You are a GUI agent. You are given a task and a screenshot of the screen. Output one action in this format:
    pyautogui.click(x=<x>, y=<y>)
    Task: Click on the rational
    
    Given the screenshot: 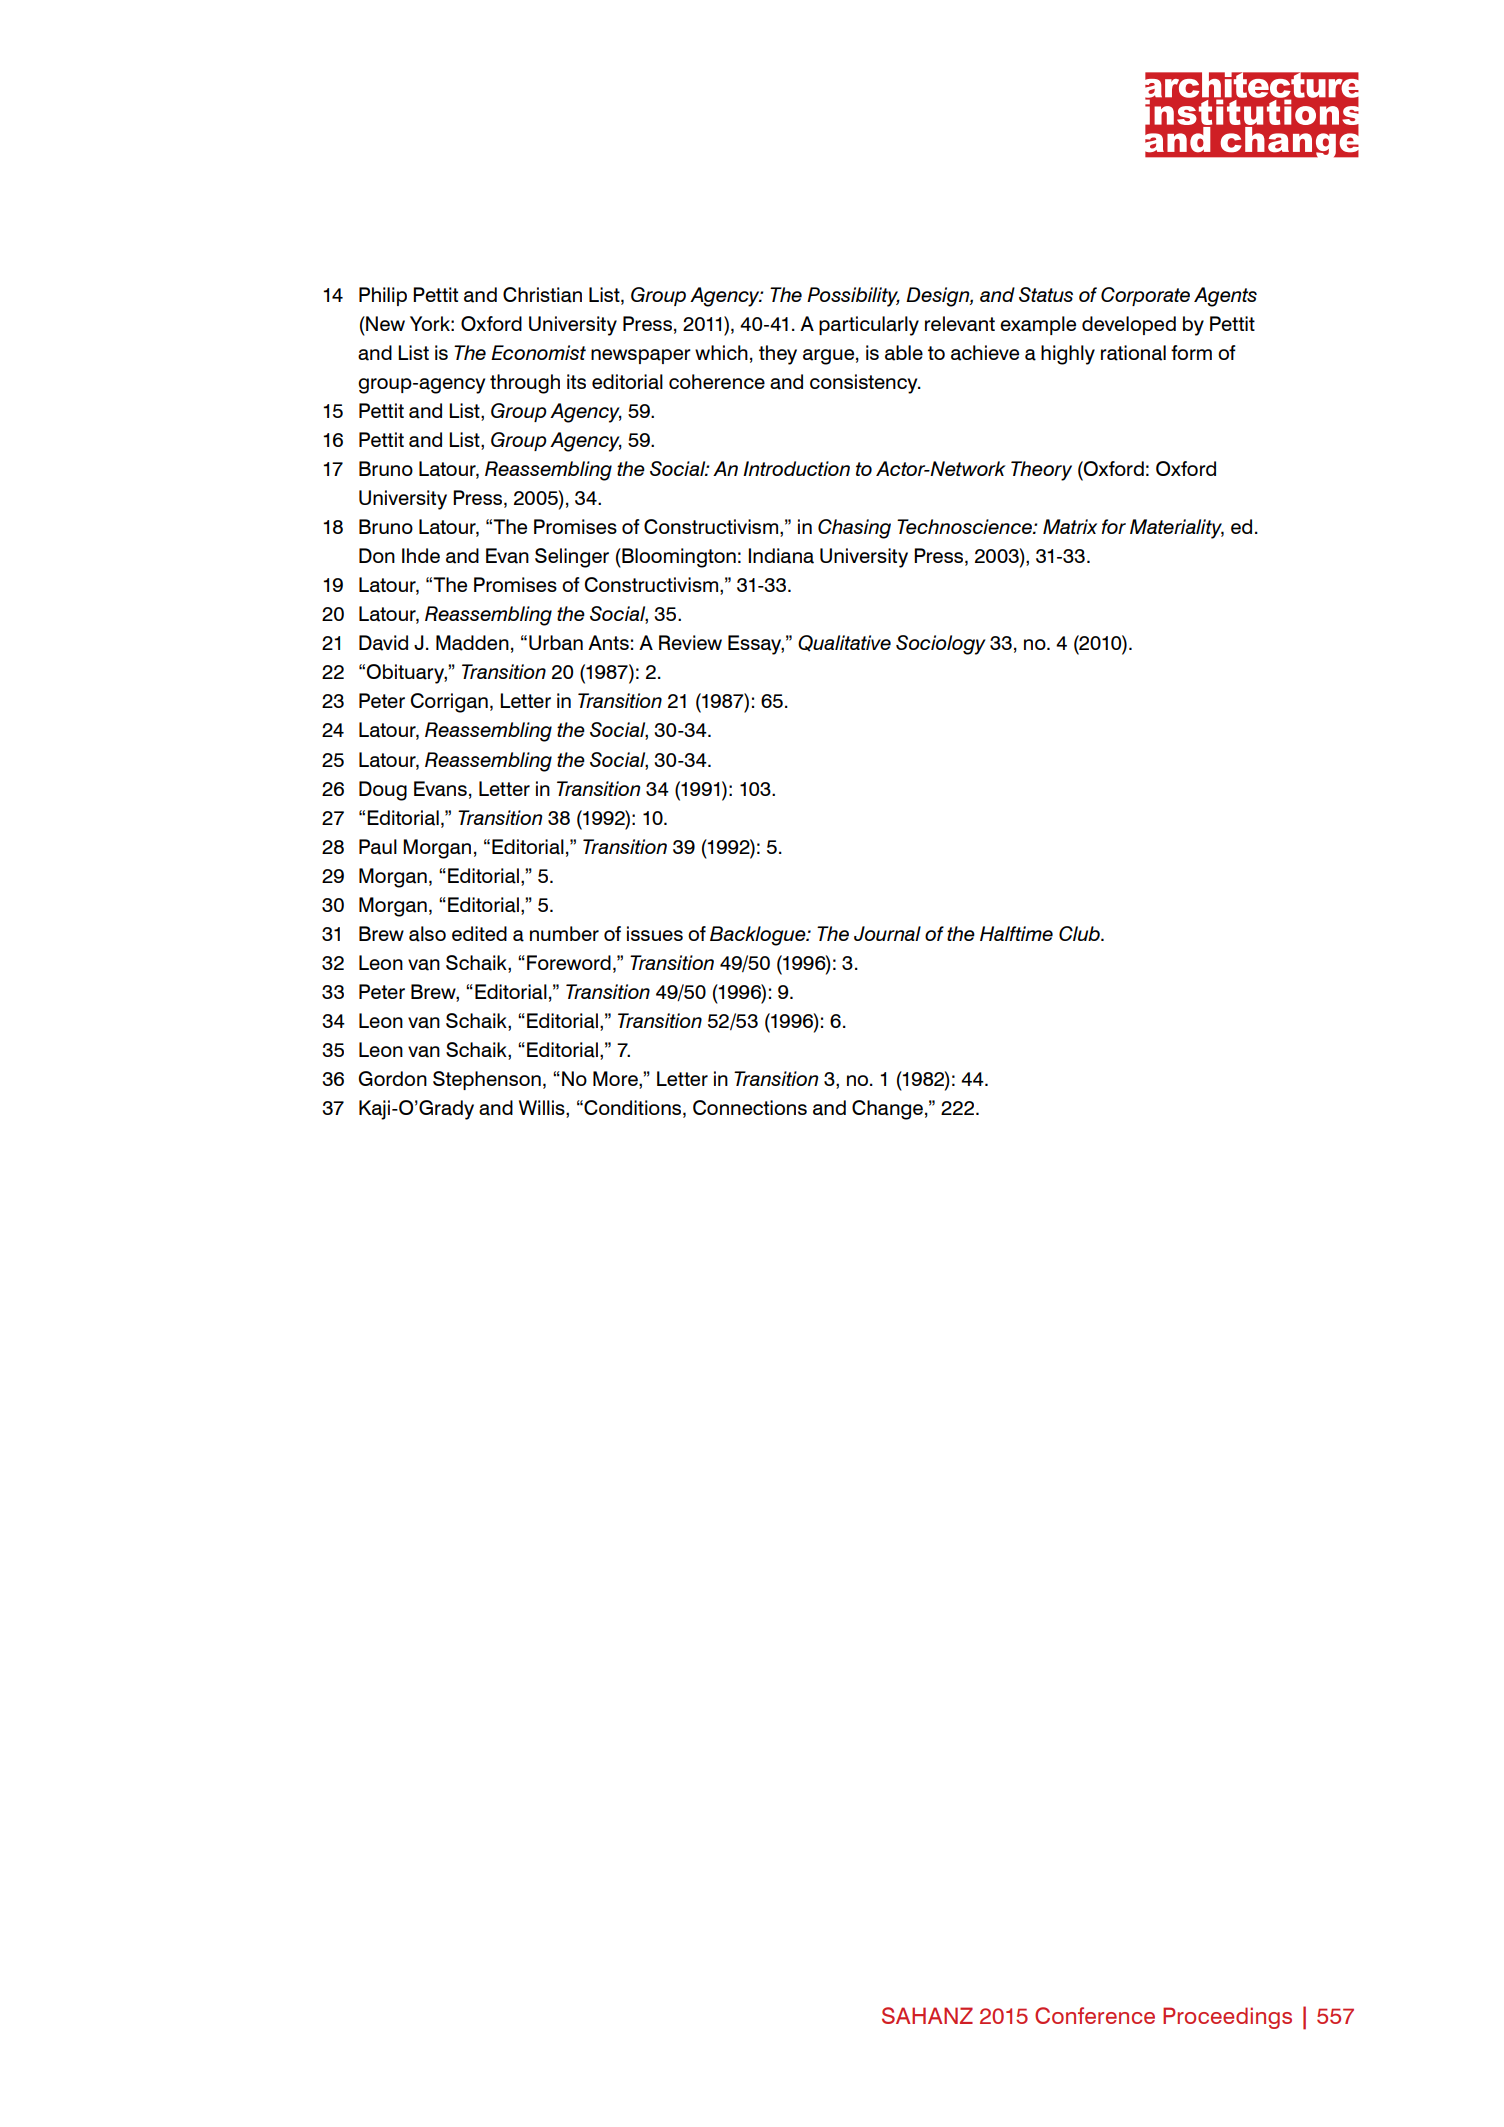 What is the action you would take?
    pyautogui.click(x=1133, y=353)
